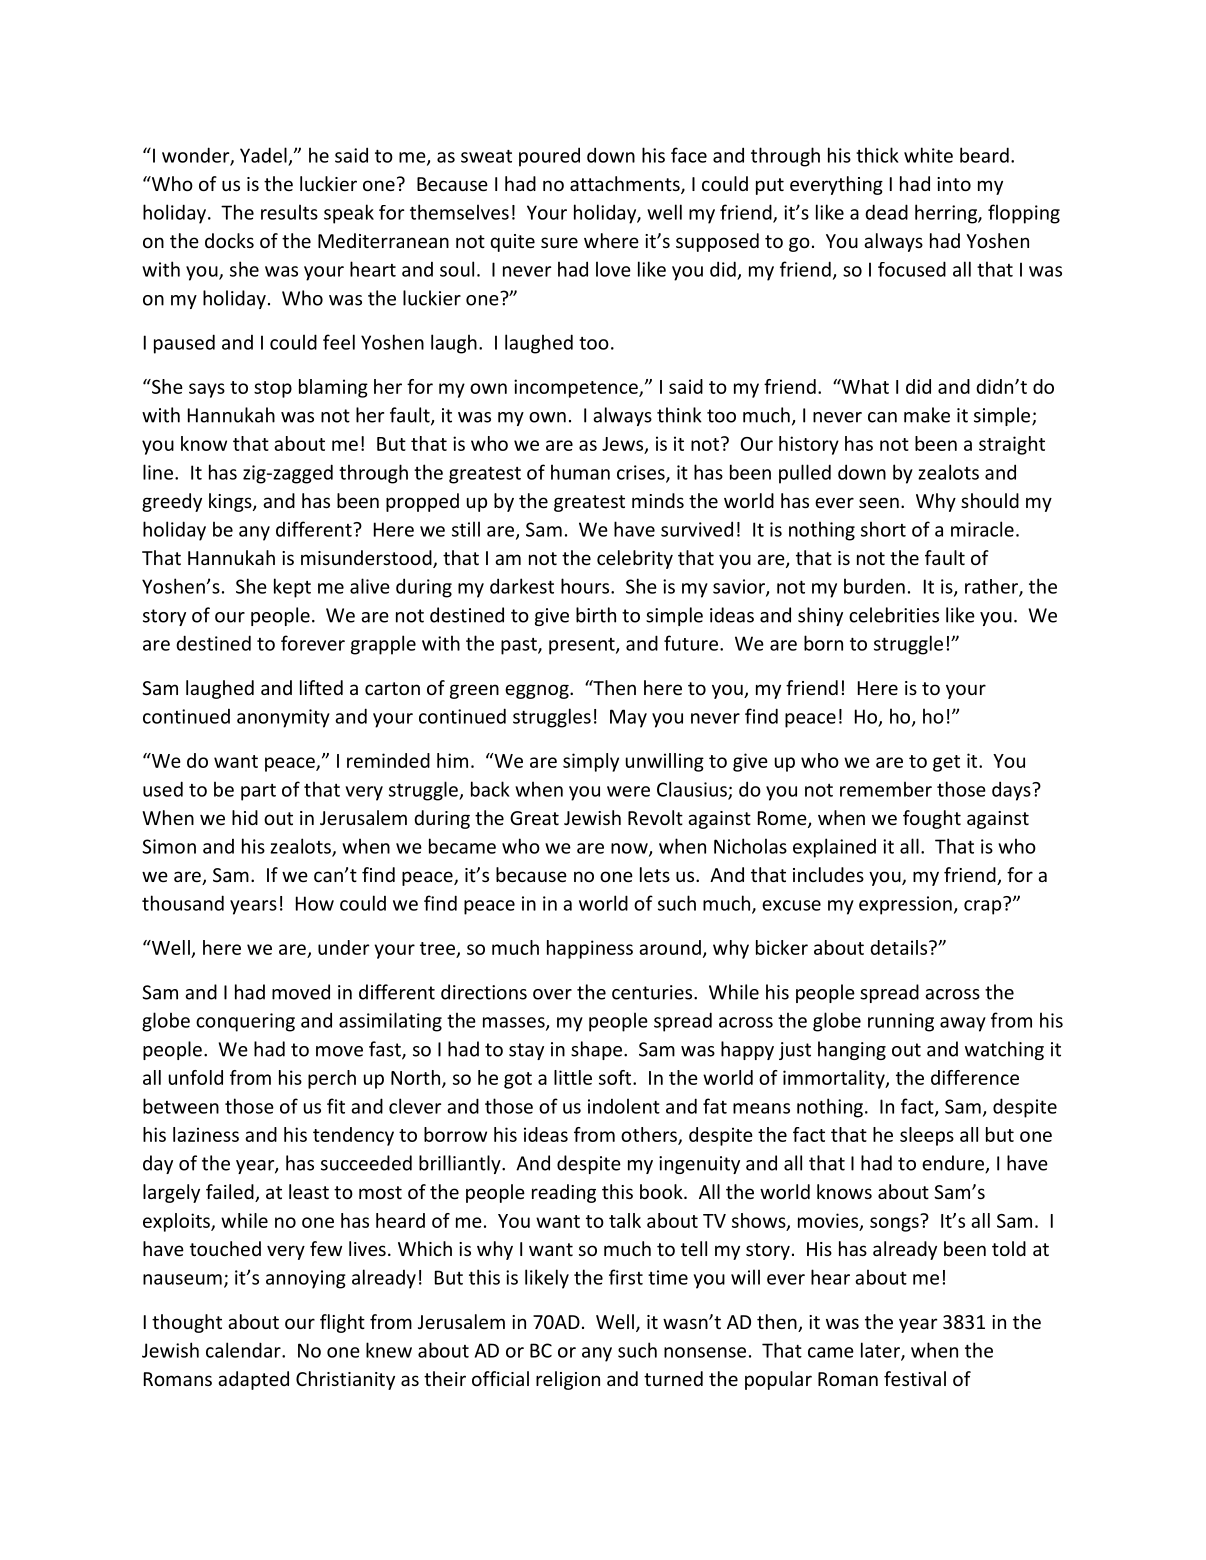  Describe the element at coordinates (258, 792) in the document. I see `part` at that location.
